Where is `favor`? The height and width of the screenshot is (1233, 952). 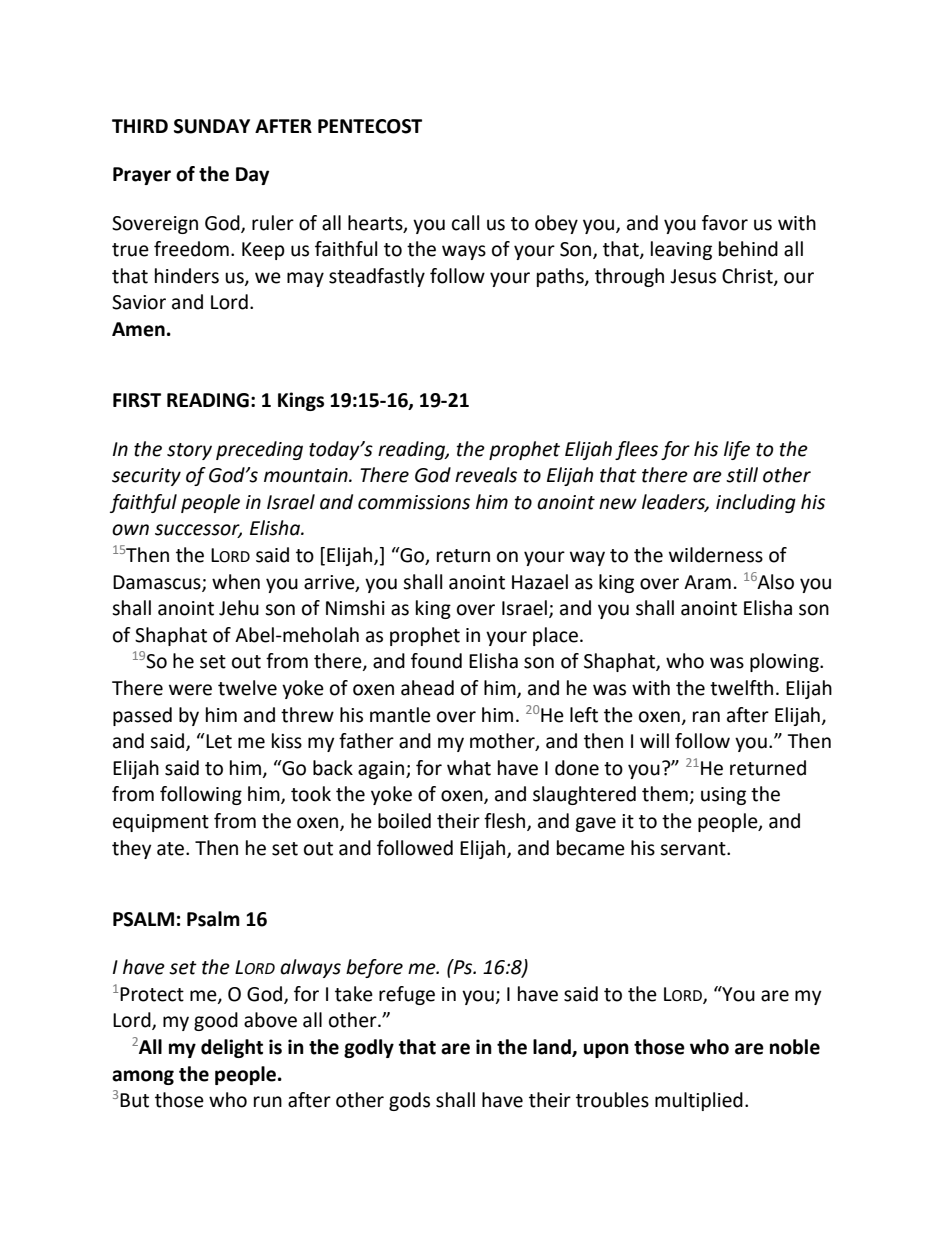
favor is located at coordinates (725, 223).
